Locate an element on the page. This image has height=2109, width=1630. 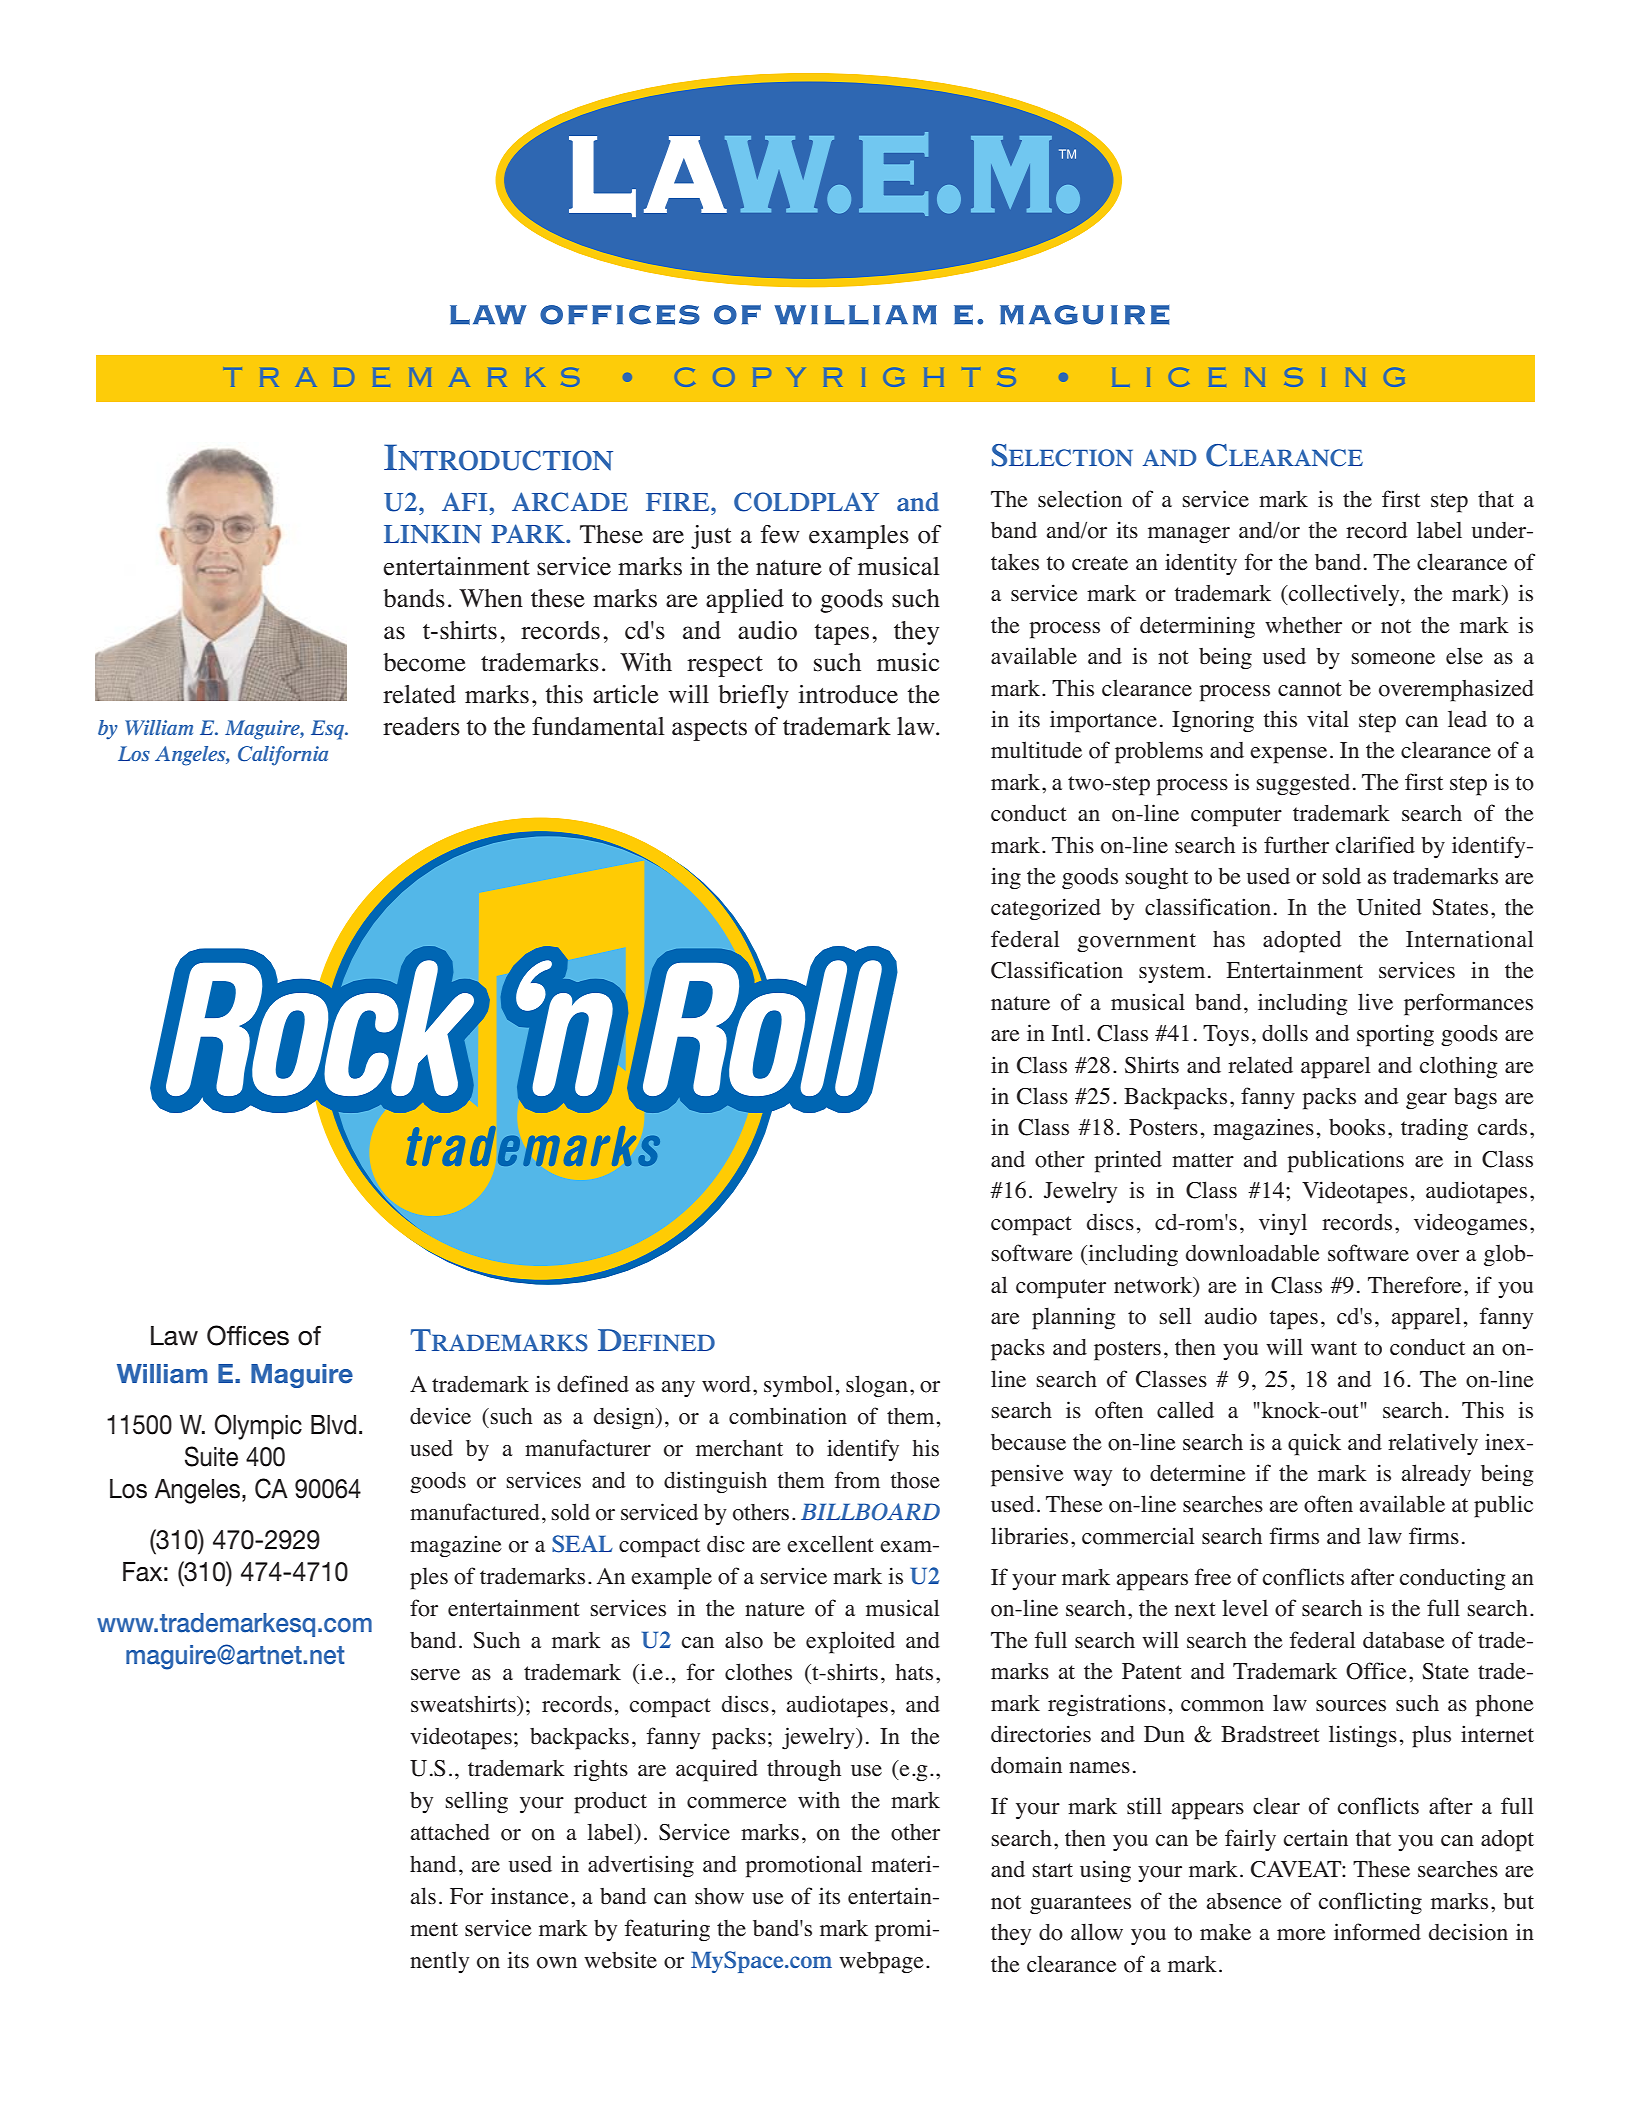
manufactured is located at coordinates (475, 1512).
